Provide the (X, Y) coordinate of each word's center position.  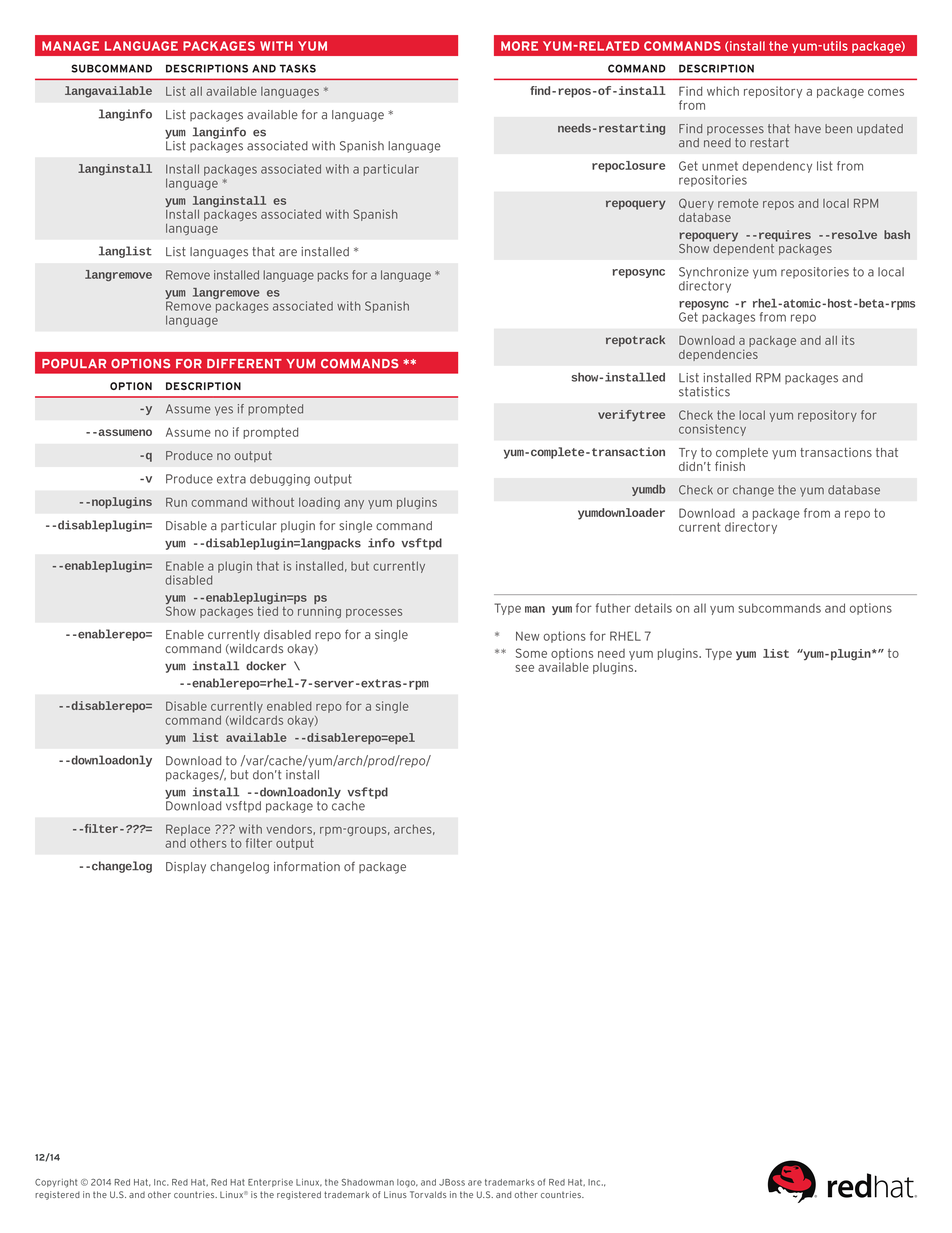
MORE (519, 46)
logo (407, 1183)
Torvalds (428, 1194)
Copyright (56, 1183)
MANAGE (70, 46)
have (808, 129)
